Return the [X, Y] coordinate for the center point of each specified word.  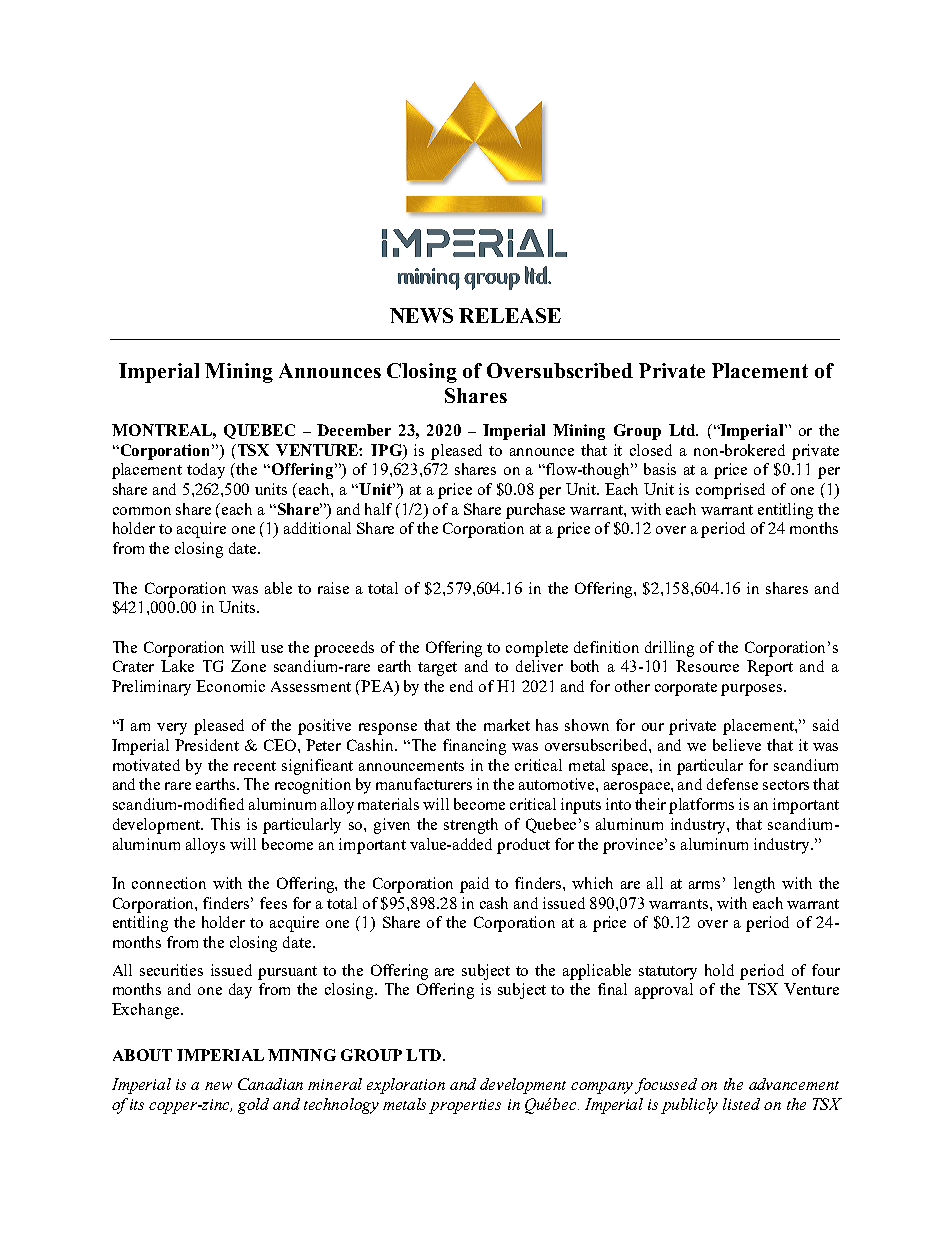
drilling [669, 649]
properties [465, 1106]
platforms [701, 806]
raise [333, 588]
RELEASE [510, 315]
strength [471, 826]
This [225, 824]
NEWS [421, 315]
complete [537, 649]
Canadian [270, 1084]
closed [651, 450]
